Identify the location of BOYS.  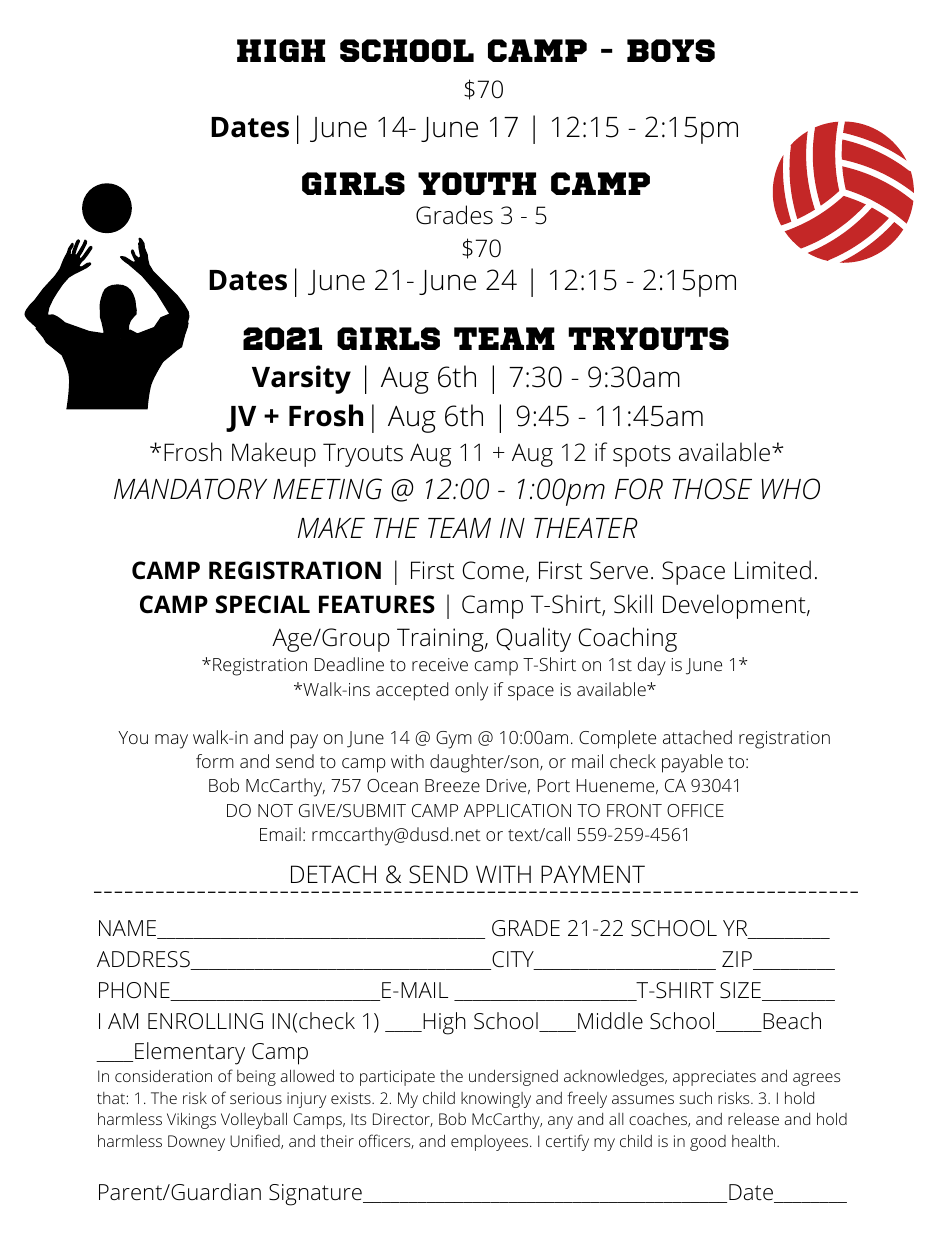
(671, 50).
